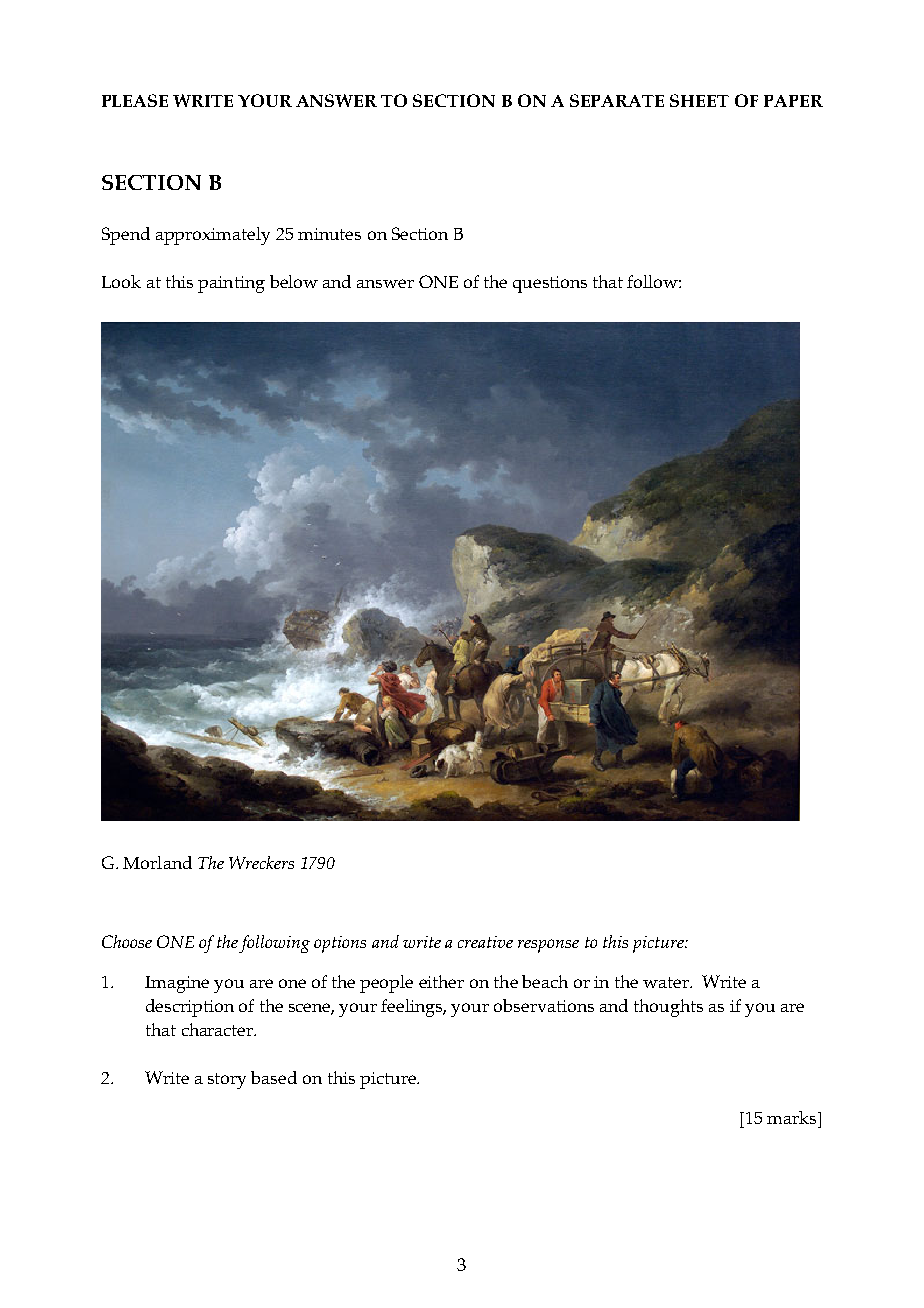 The image size is (924, 1308). What do you see at coordinates (617, 100) in the screenshot?
I see `SEPARATE` at bounding box center [617, 100].
